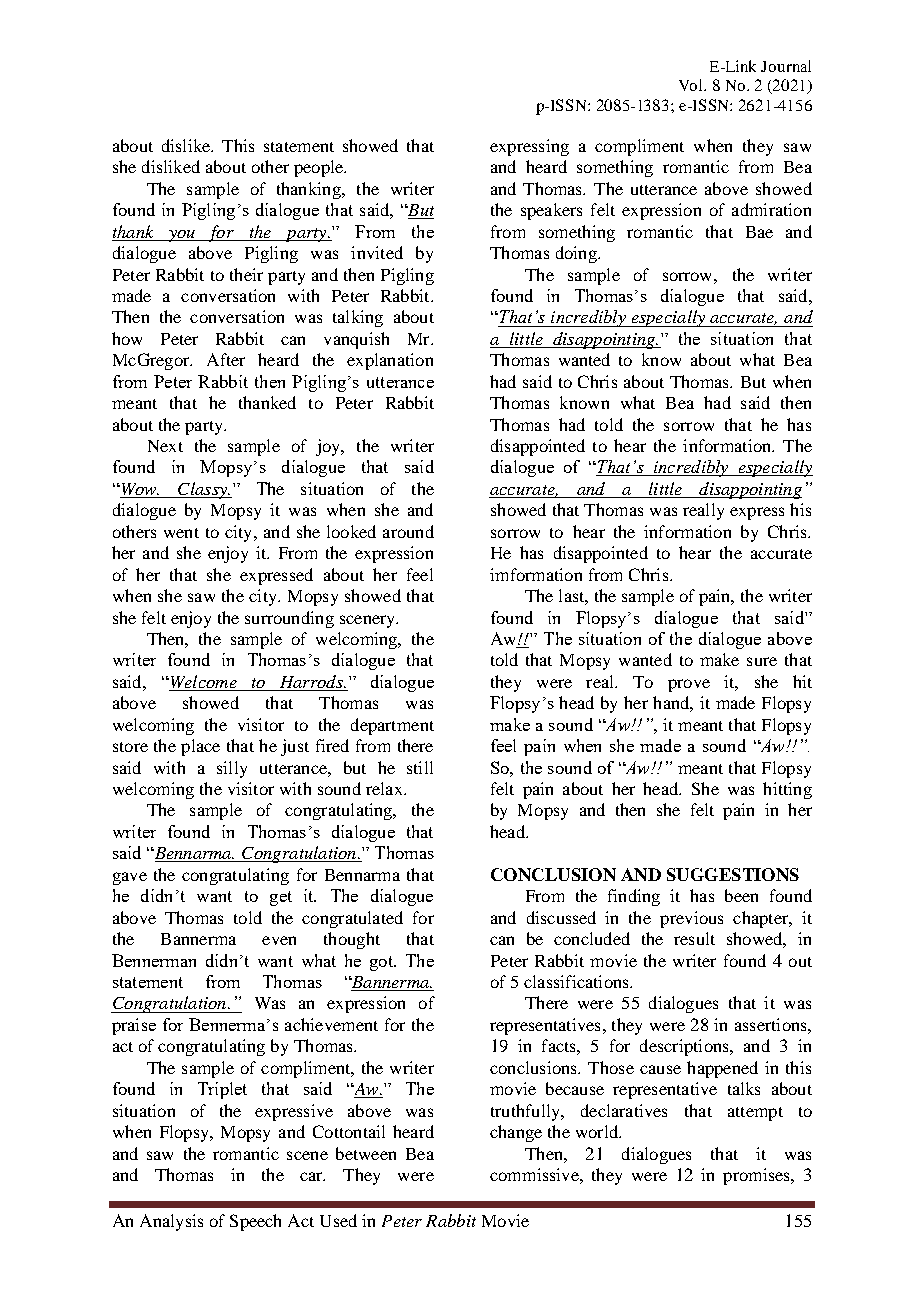 The image size is (924, 1308). What do you see at coordinates (382, 963) in the screenshot?
I see `got` at bounding box center [382, 963].
